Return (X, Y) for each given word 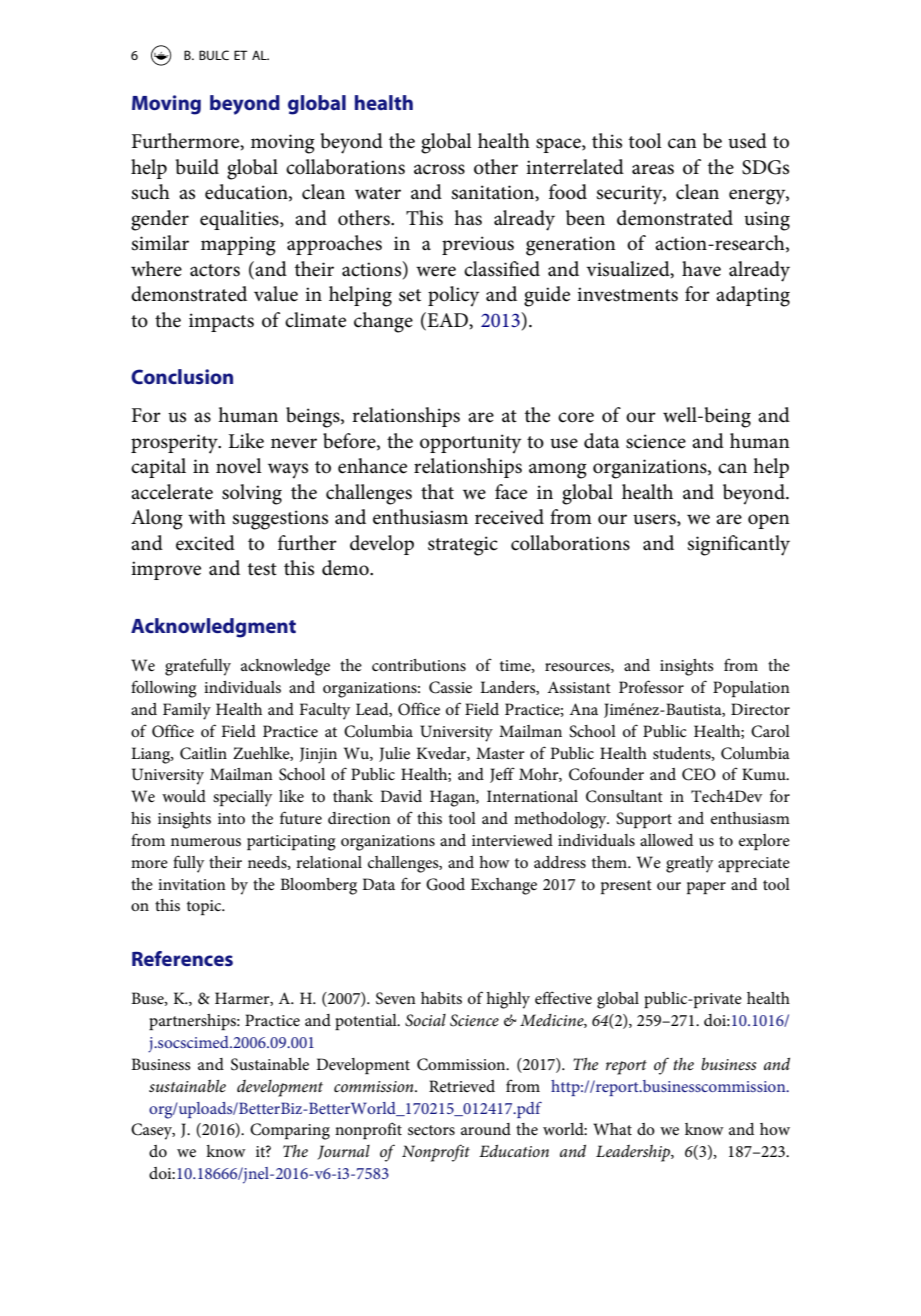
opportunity (470, 444)
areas (653, 169)
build (197, 167)
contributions (419, 665)
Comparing (290, 1131)
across (439, 169)
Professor (651, 686)
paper (706, 888)
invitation (192, 884)
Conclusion (182, 377)
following (164, 689)
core (576, 417)
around (486, 1129)
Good (445, 884)
